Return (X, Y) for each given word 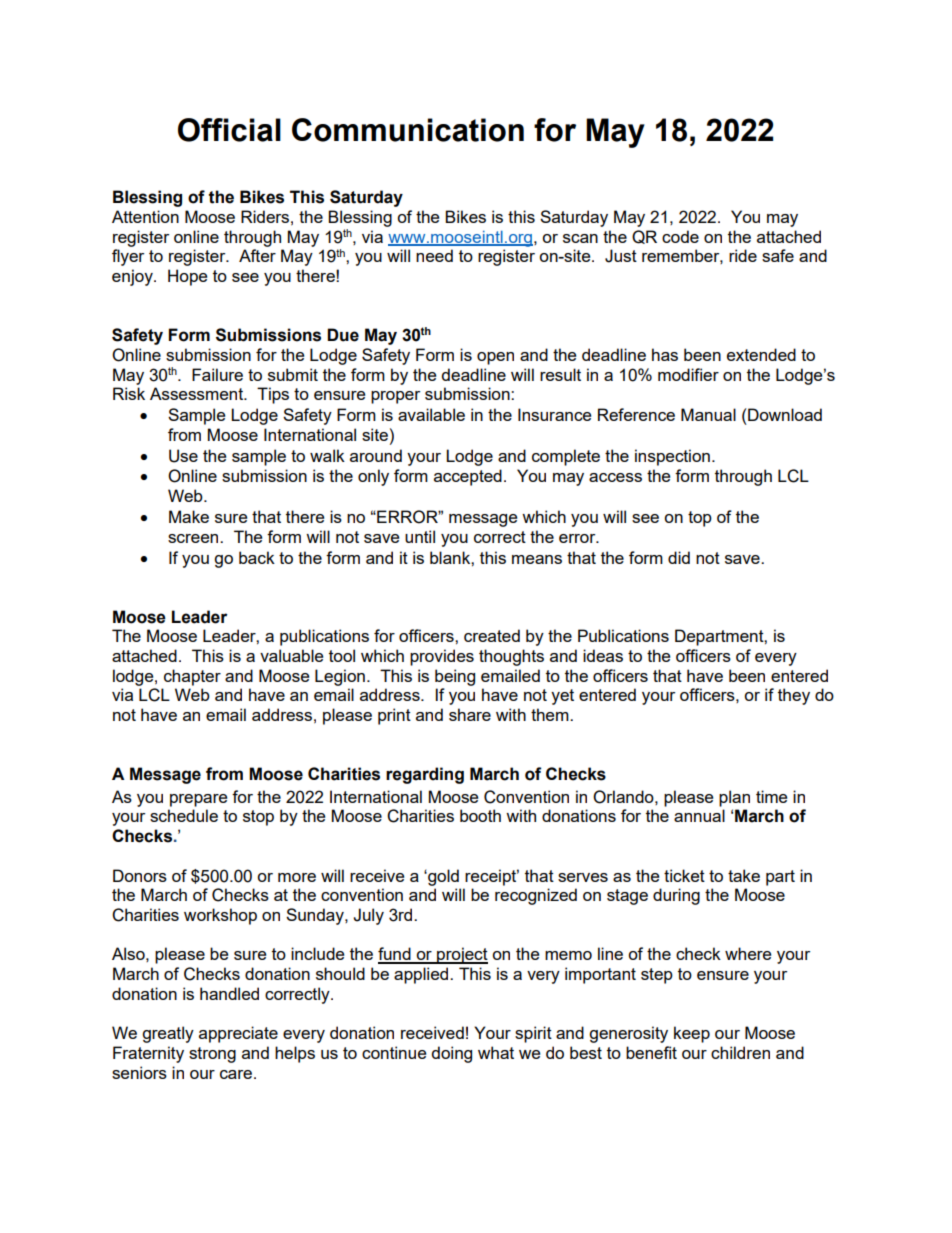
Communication (408, 130)
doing (451, 1054)
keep (692, 1034)
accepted (468, 477)
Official (229, 130)
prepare (198, 800)
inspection (672, 457)
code (680, 236)
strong (212, 1055)
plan (734, 798)
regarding (425, 775)
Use (183, 456)
